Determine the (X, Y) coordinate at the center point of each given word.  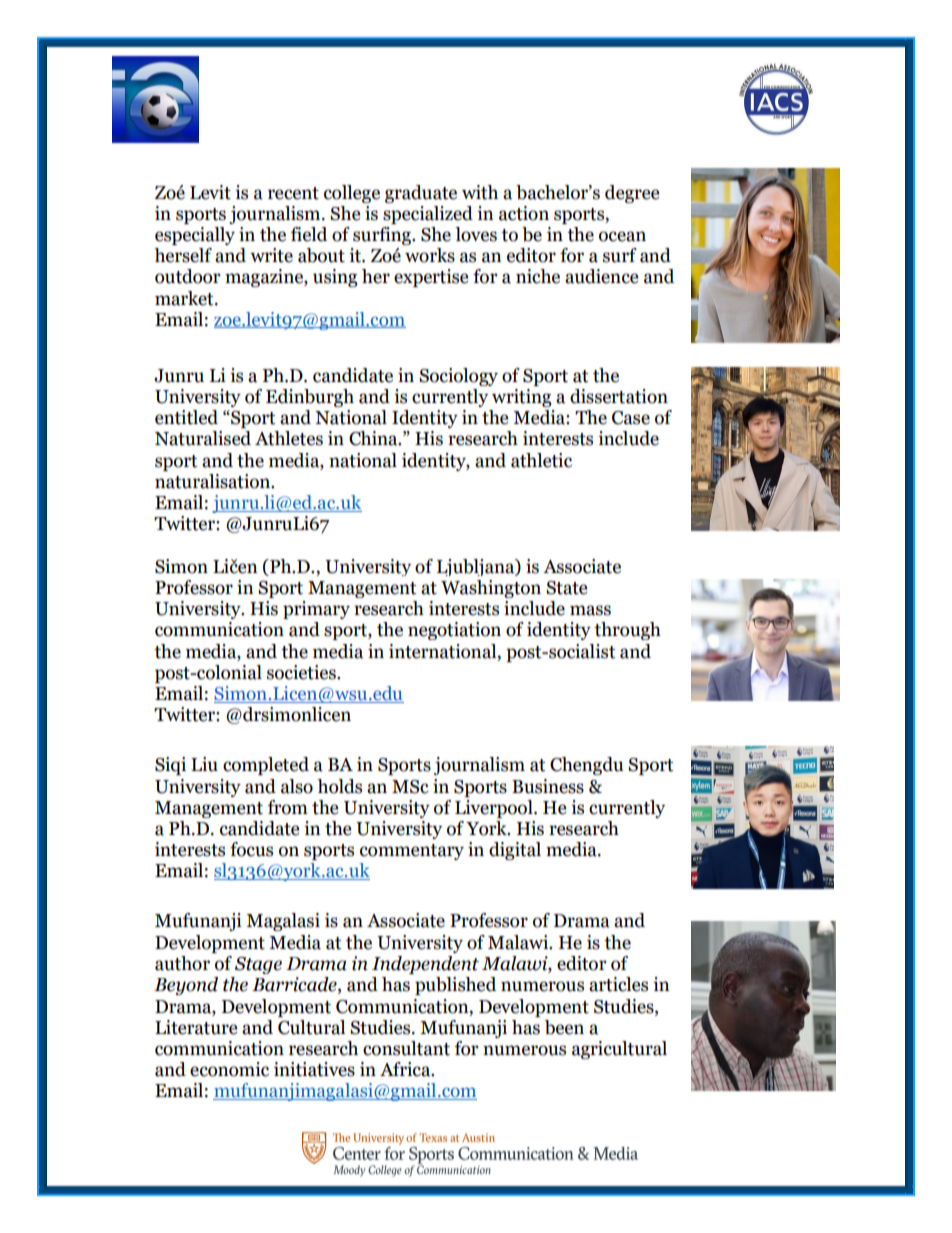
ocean (622, 236)
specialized (428, 215)
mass (590, 610)
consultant (406, 1048)
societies (302, 672)
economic (229, 1069)
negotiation (454, 631)
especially (195, 236)
